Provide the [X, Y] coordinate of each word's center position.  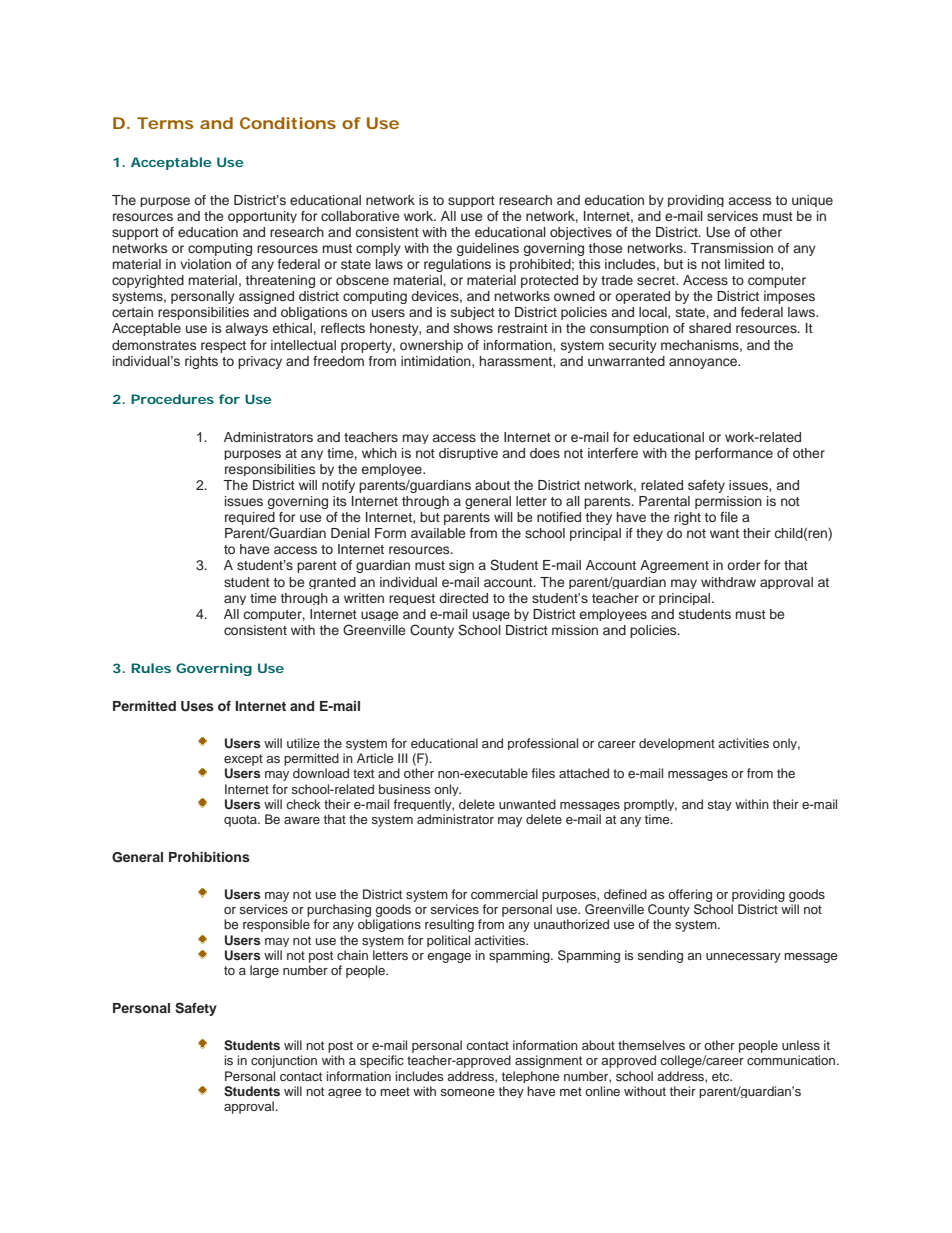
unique [812, 201]
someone [468, 1092]
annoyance [704, 363]
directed [463, 598]
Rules [151, 668]
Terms [165, 123]
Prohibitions [209, 857]
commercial [504, 894]
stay [720, 805]
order [743, 565]
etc [722, 1076]
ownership [431, 346]
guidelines [488, 249]
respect [223, 347]
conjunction [284, 1061]
